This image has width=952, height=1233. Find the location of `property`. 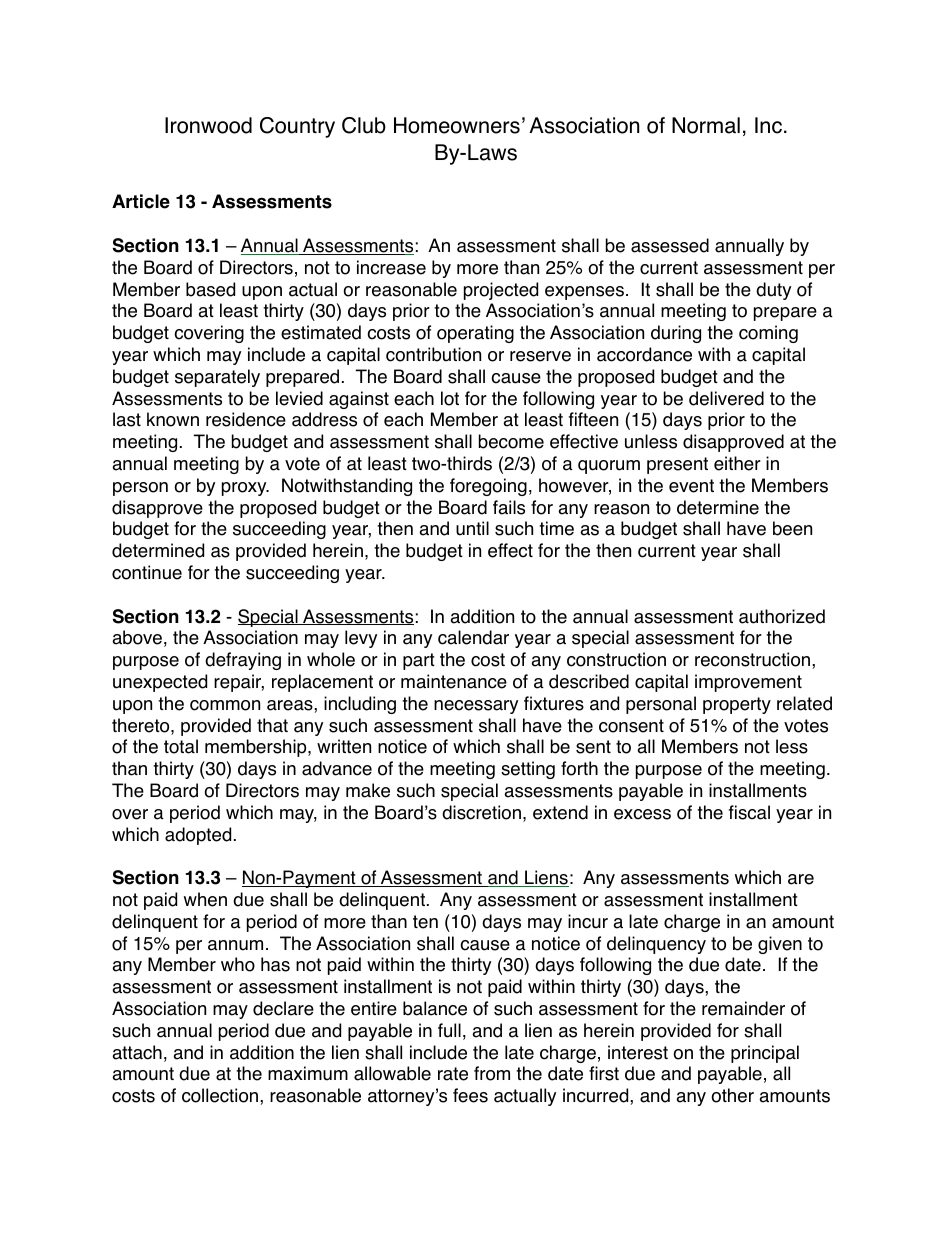

property is located at coordinates (737, 705).
